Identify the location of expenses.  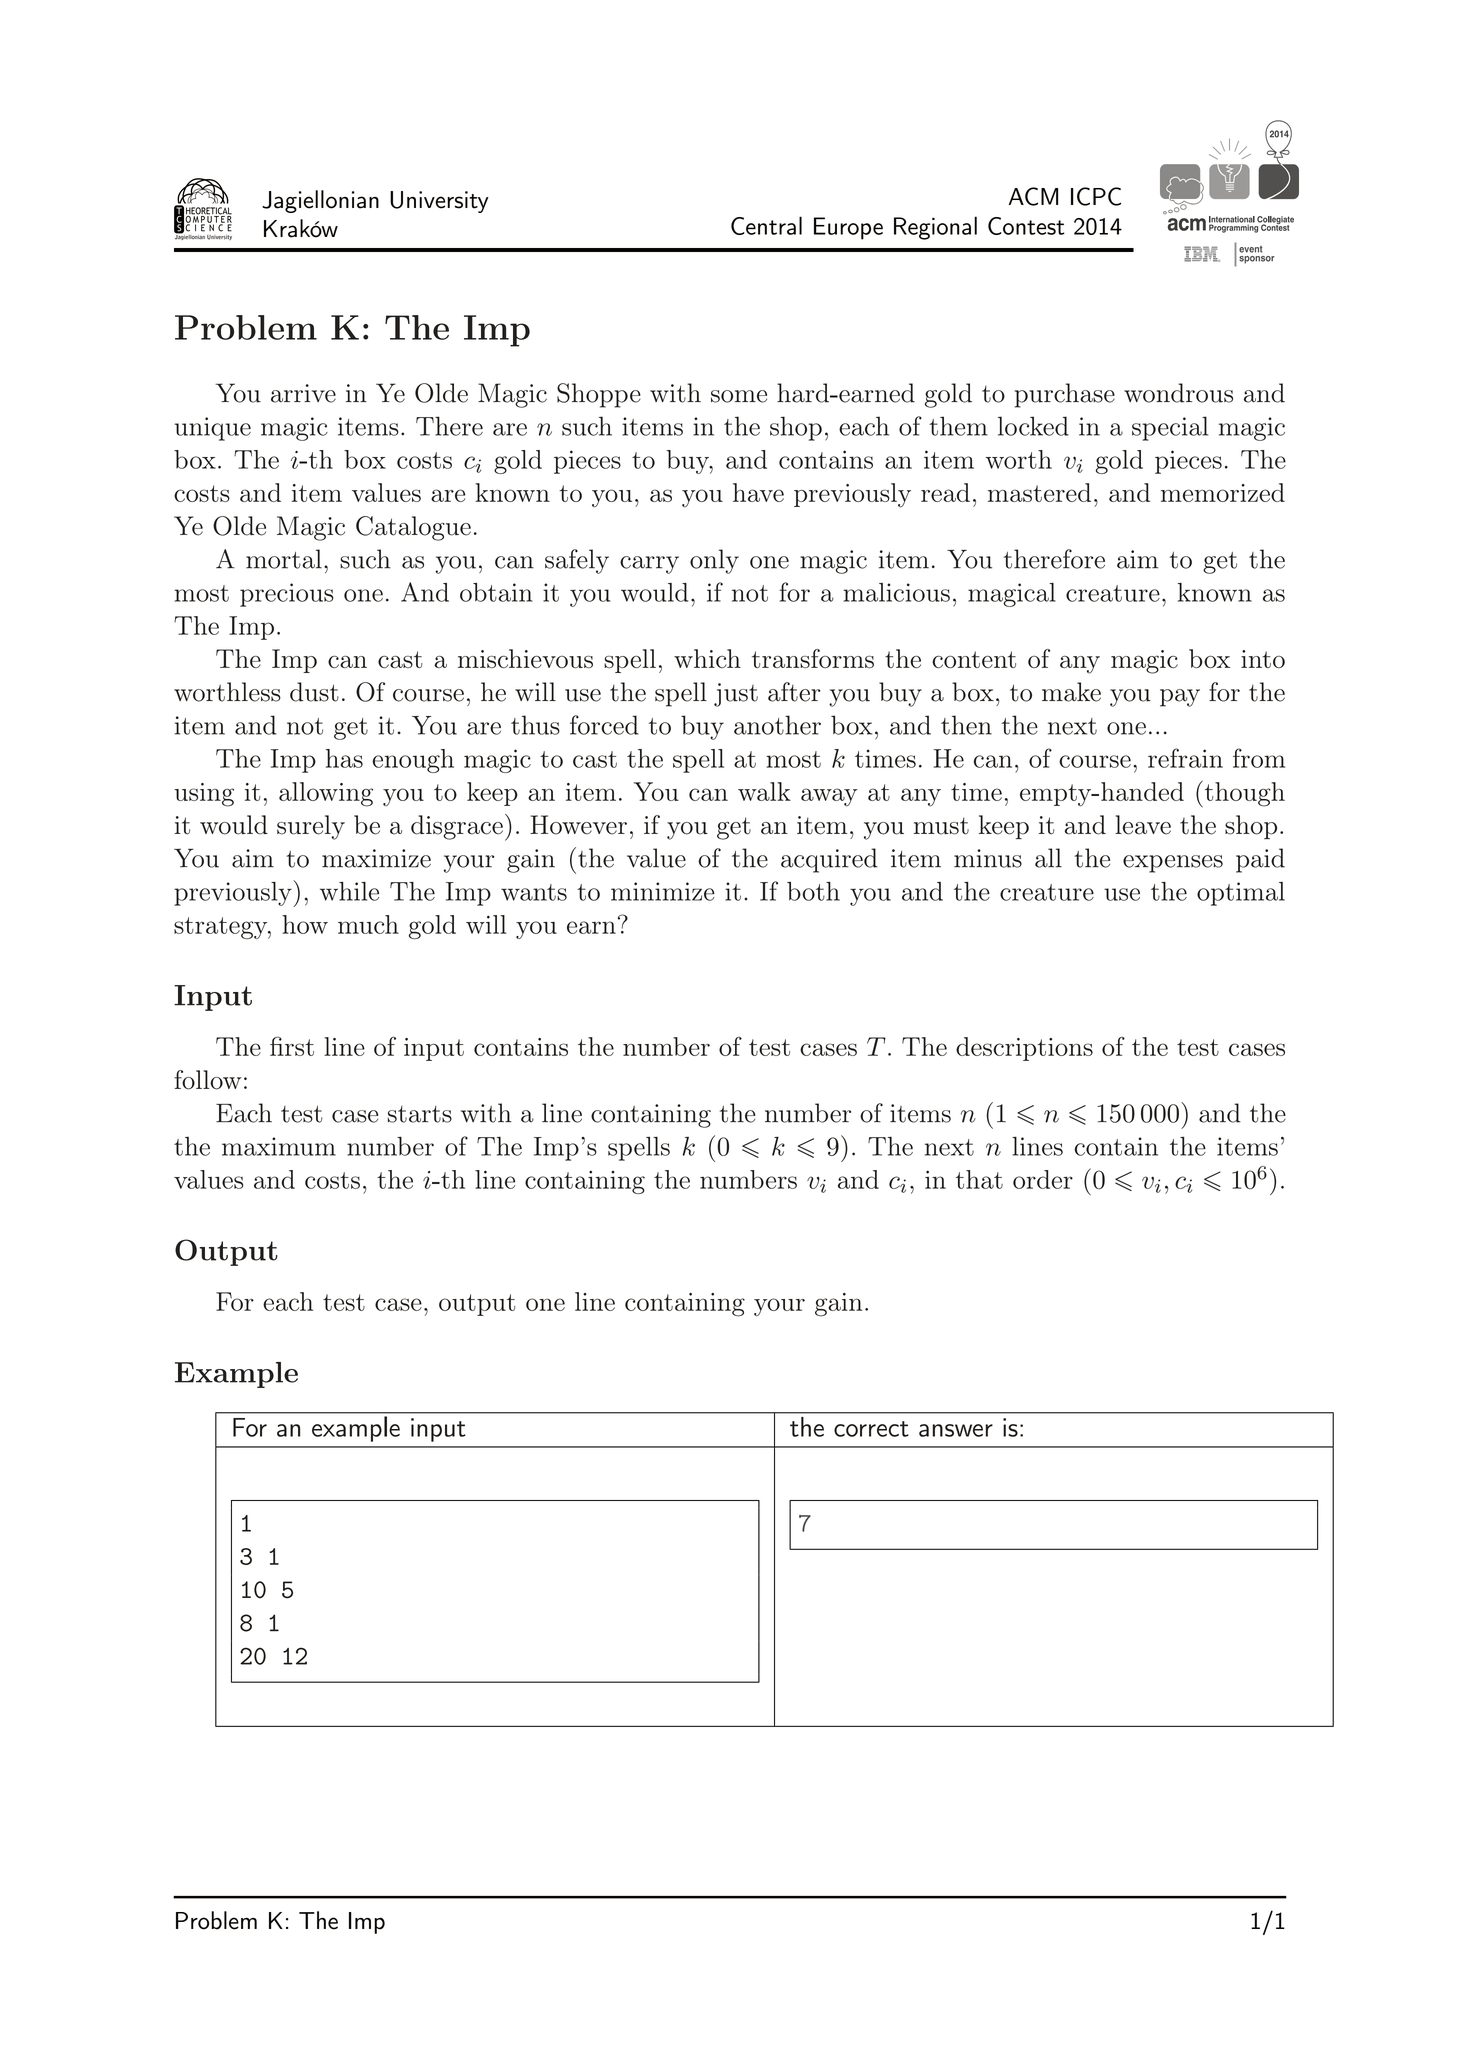
(1173, 864).
